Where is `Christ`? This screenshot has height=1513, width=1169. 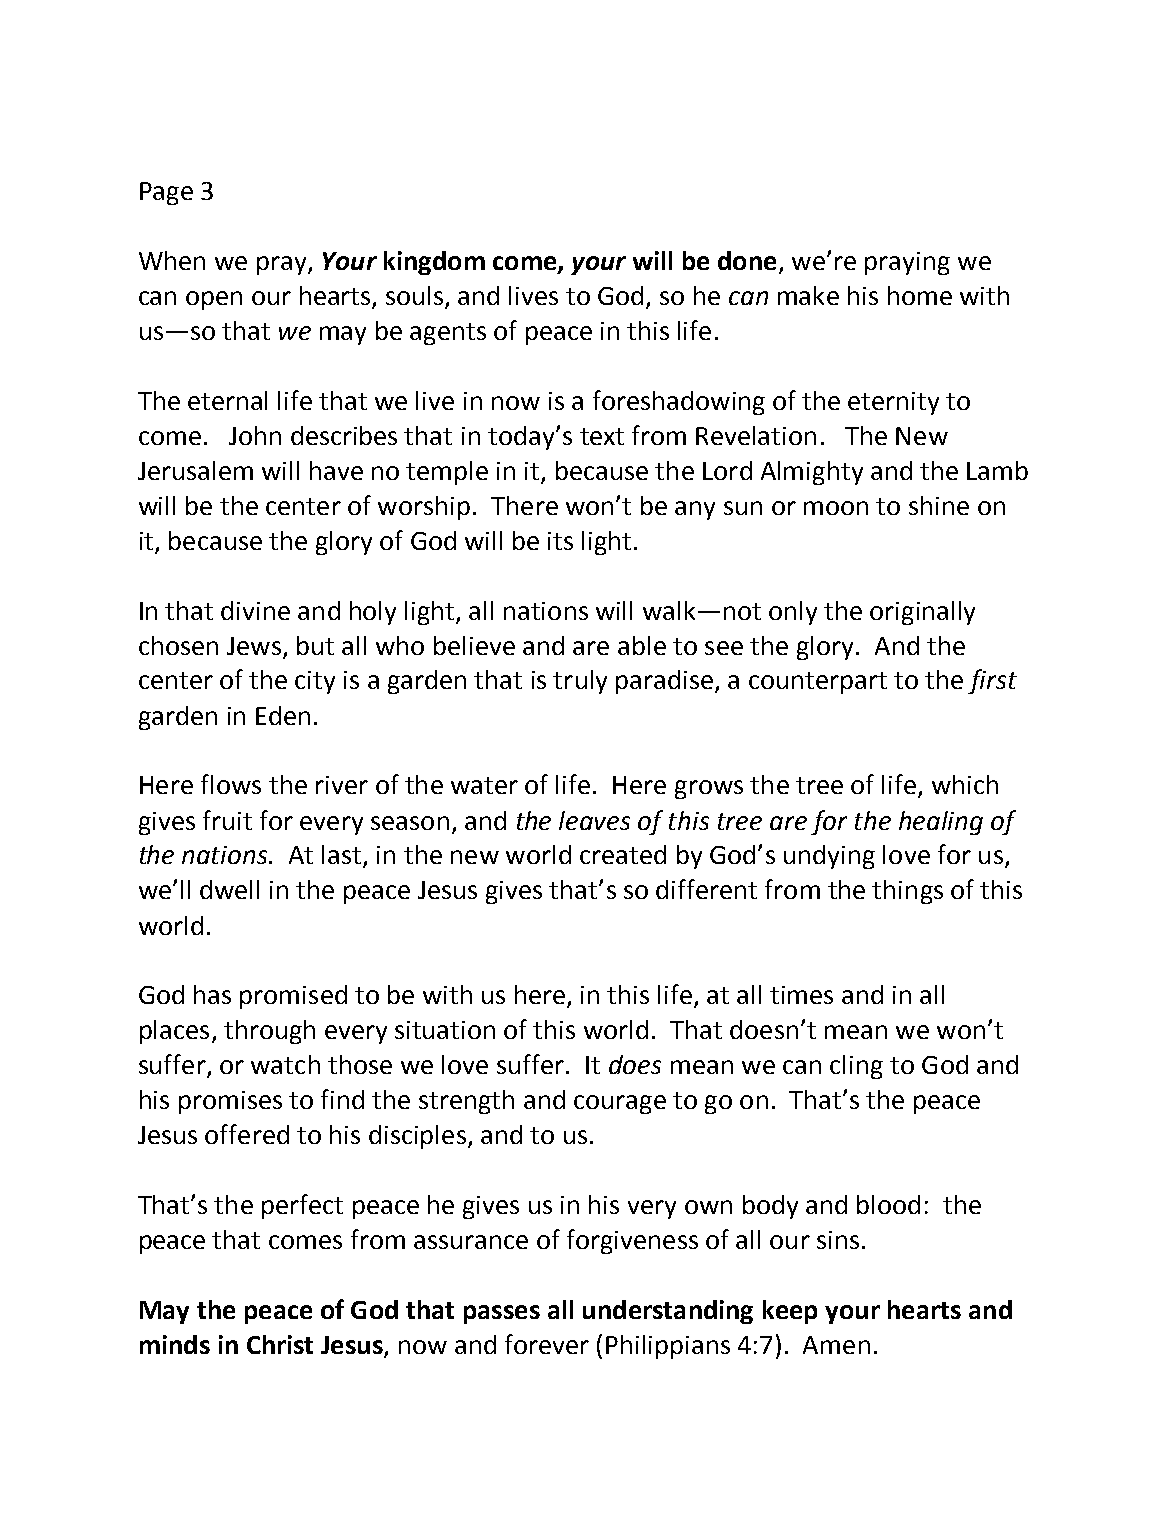 Christ is located at coordinates (280, 1344).
